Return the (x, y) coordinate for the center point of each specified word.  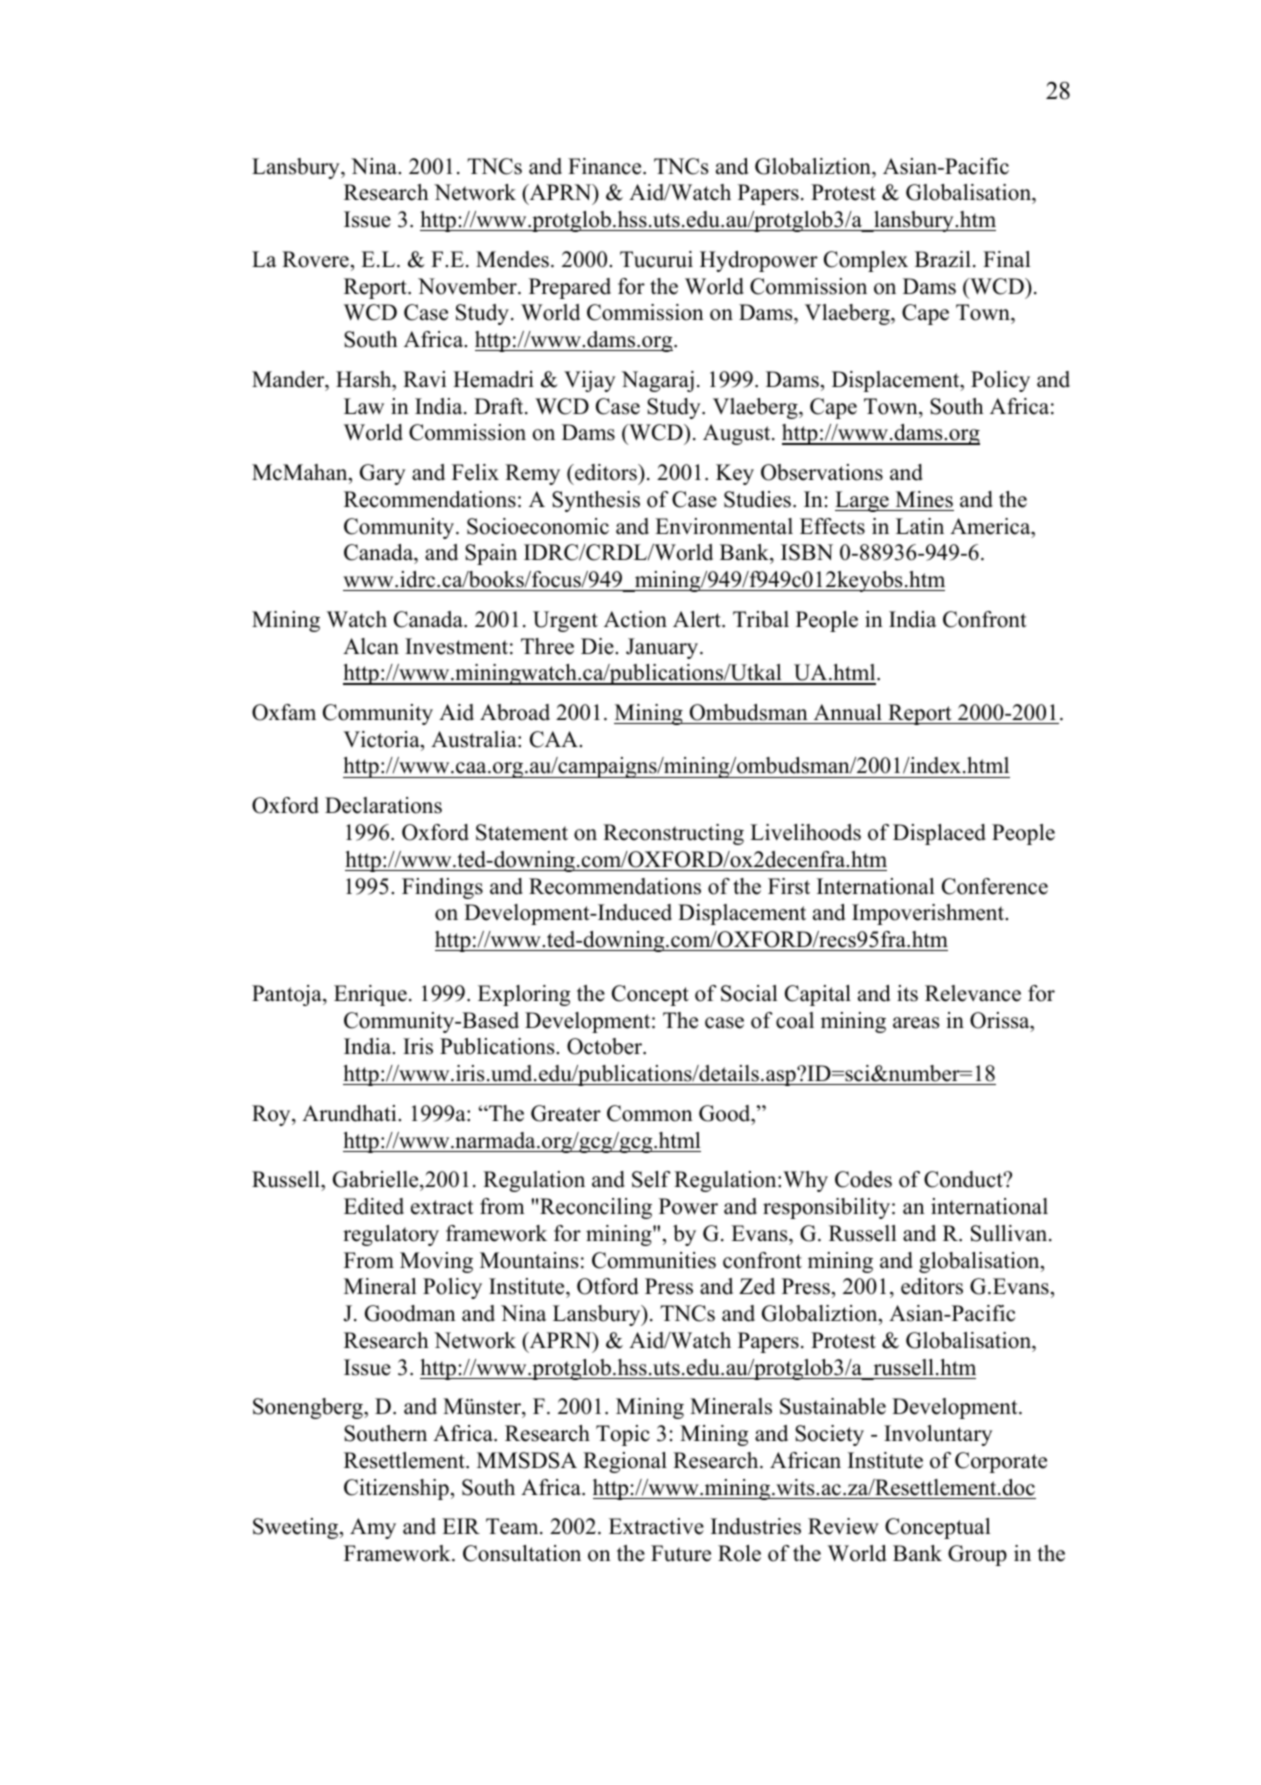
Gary (383, 474)
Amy (373, 1528)
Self (651, 1179)
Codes (863, 1179)
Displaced (939, 834)
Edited (374, 1206)
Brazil (943, 259)
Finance (606, 166)
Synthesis (596, 501)
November (468, 286)
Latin (920, 526)
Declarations (383, 805)
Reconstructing (673, 834)
